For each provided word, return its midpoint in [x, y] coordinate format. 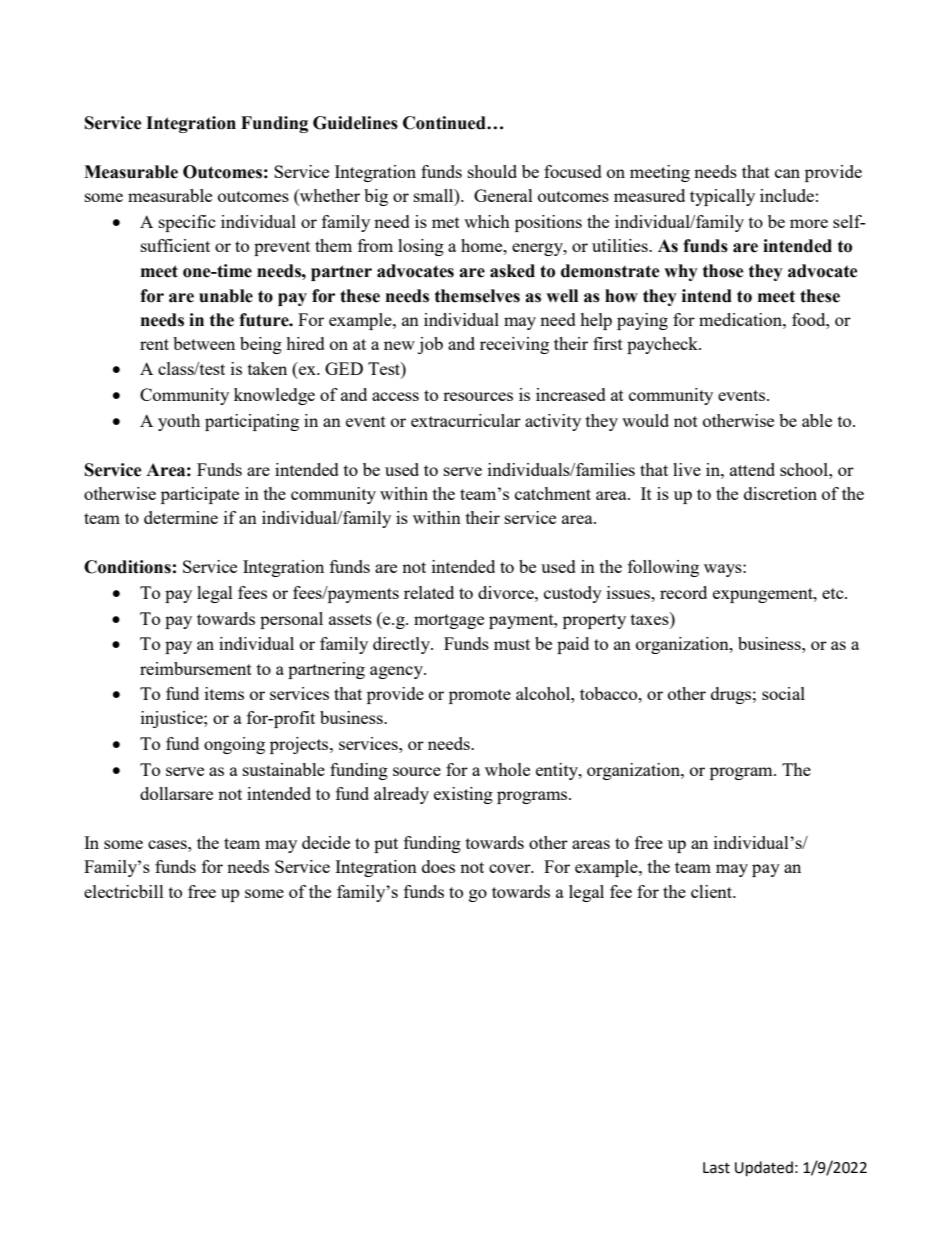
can [787, 173]
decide [326, 842]
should [492, 171]
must [512, 644]
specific [187, 223]
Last [716, 1168]
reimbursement [196, 668]
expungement [764, 595]
